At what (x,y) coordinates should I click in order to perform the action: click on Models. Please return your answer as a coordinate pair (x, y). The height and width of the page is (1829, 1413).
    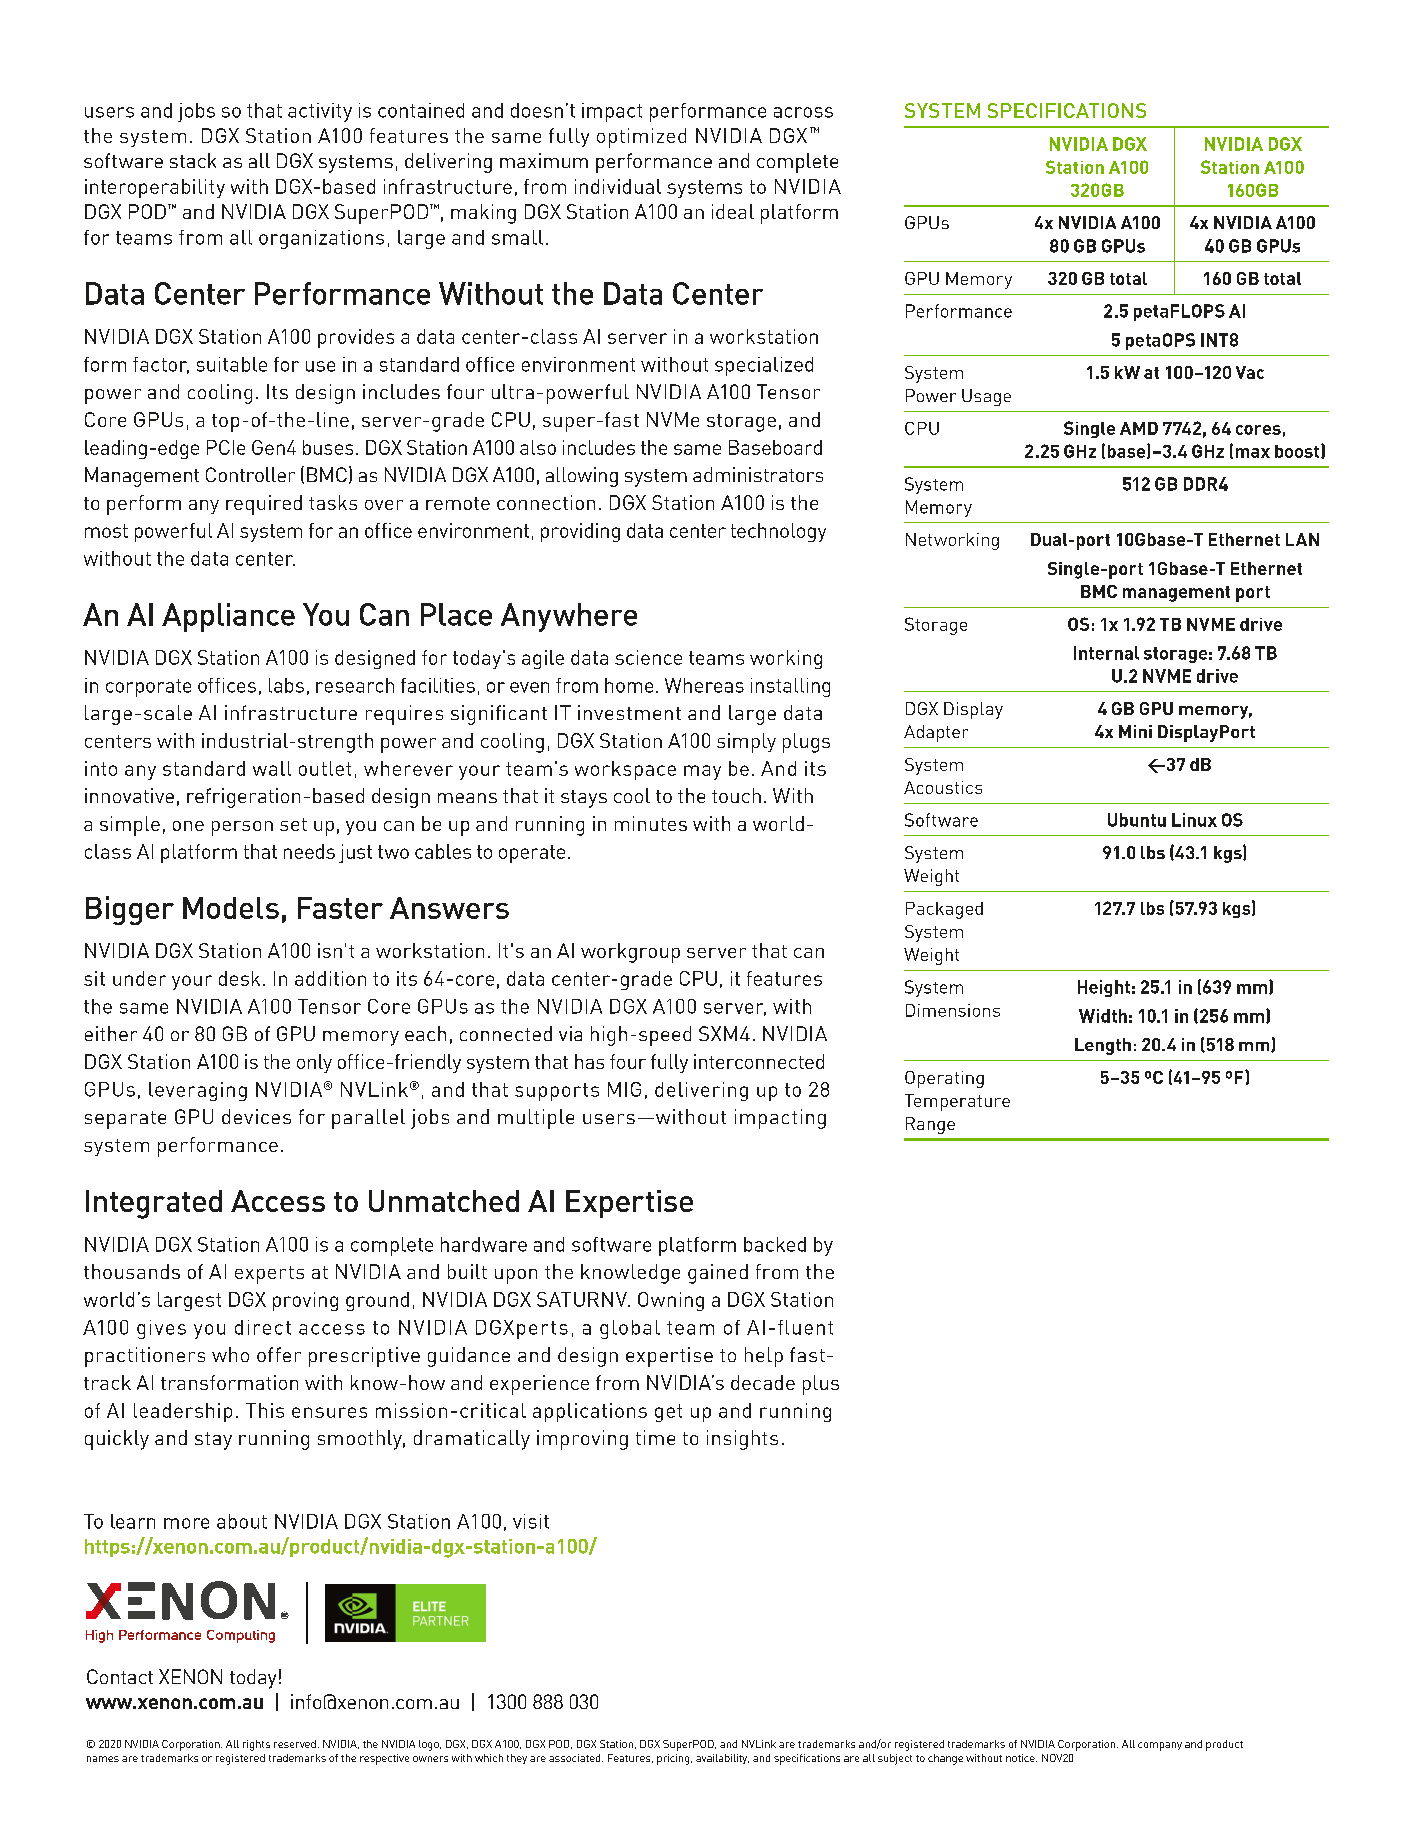
    Looking at the image, I should click on (231, 908).
